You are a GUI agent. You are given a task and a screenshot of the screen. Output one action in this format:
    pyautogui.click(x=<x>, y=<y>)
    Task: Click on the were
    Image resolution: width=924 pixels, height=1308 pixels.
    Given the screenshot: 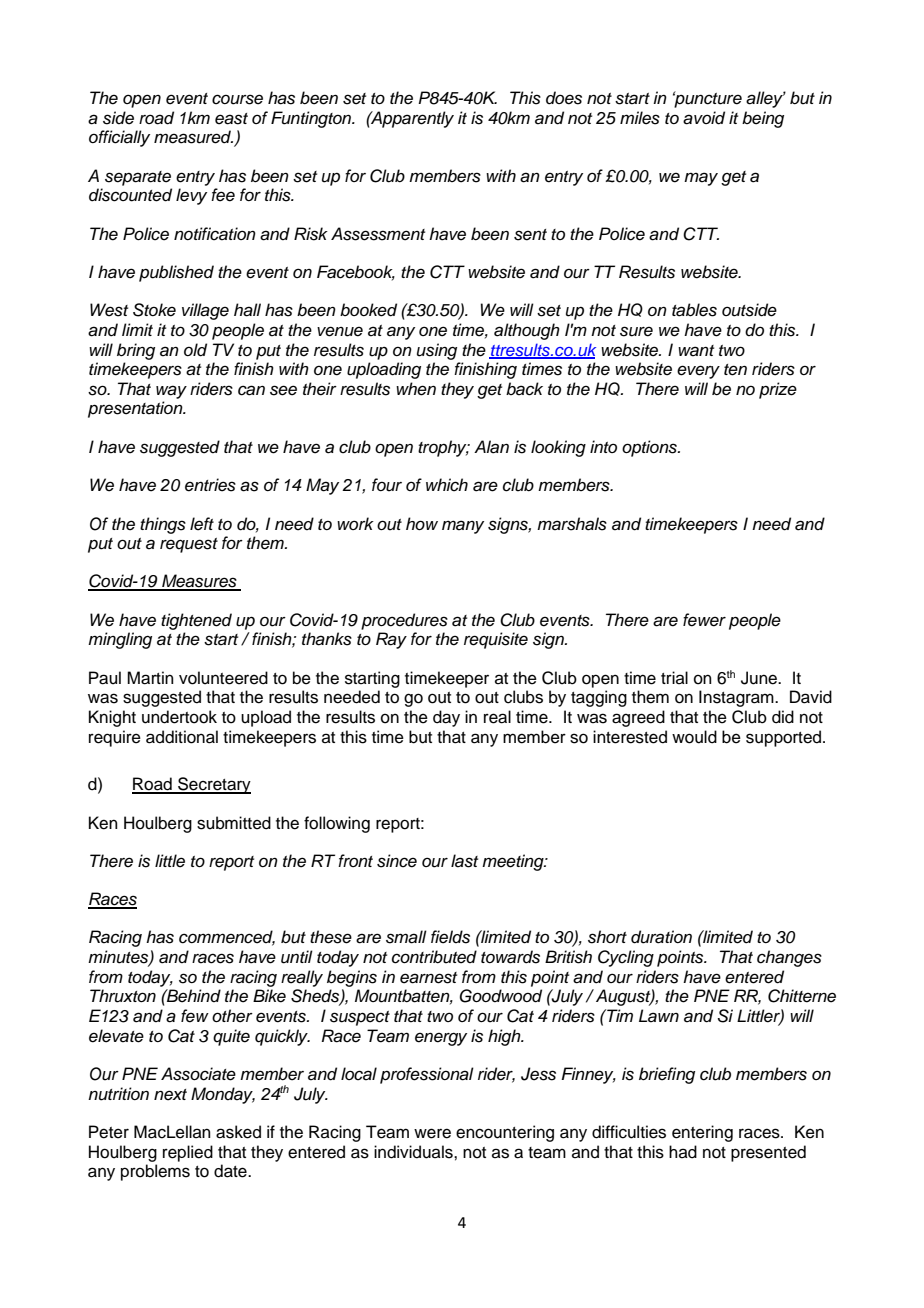 What is the action you would take?
    pyautogui.click(x=432, y=1133)
